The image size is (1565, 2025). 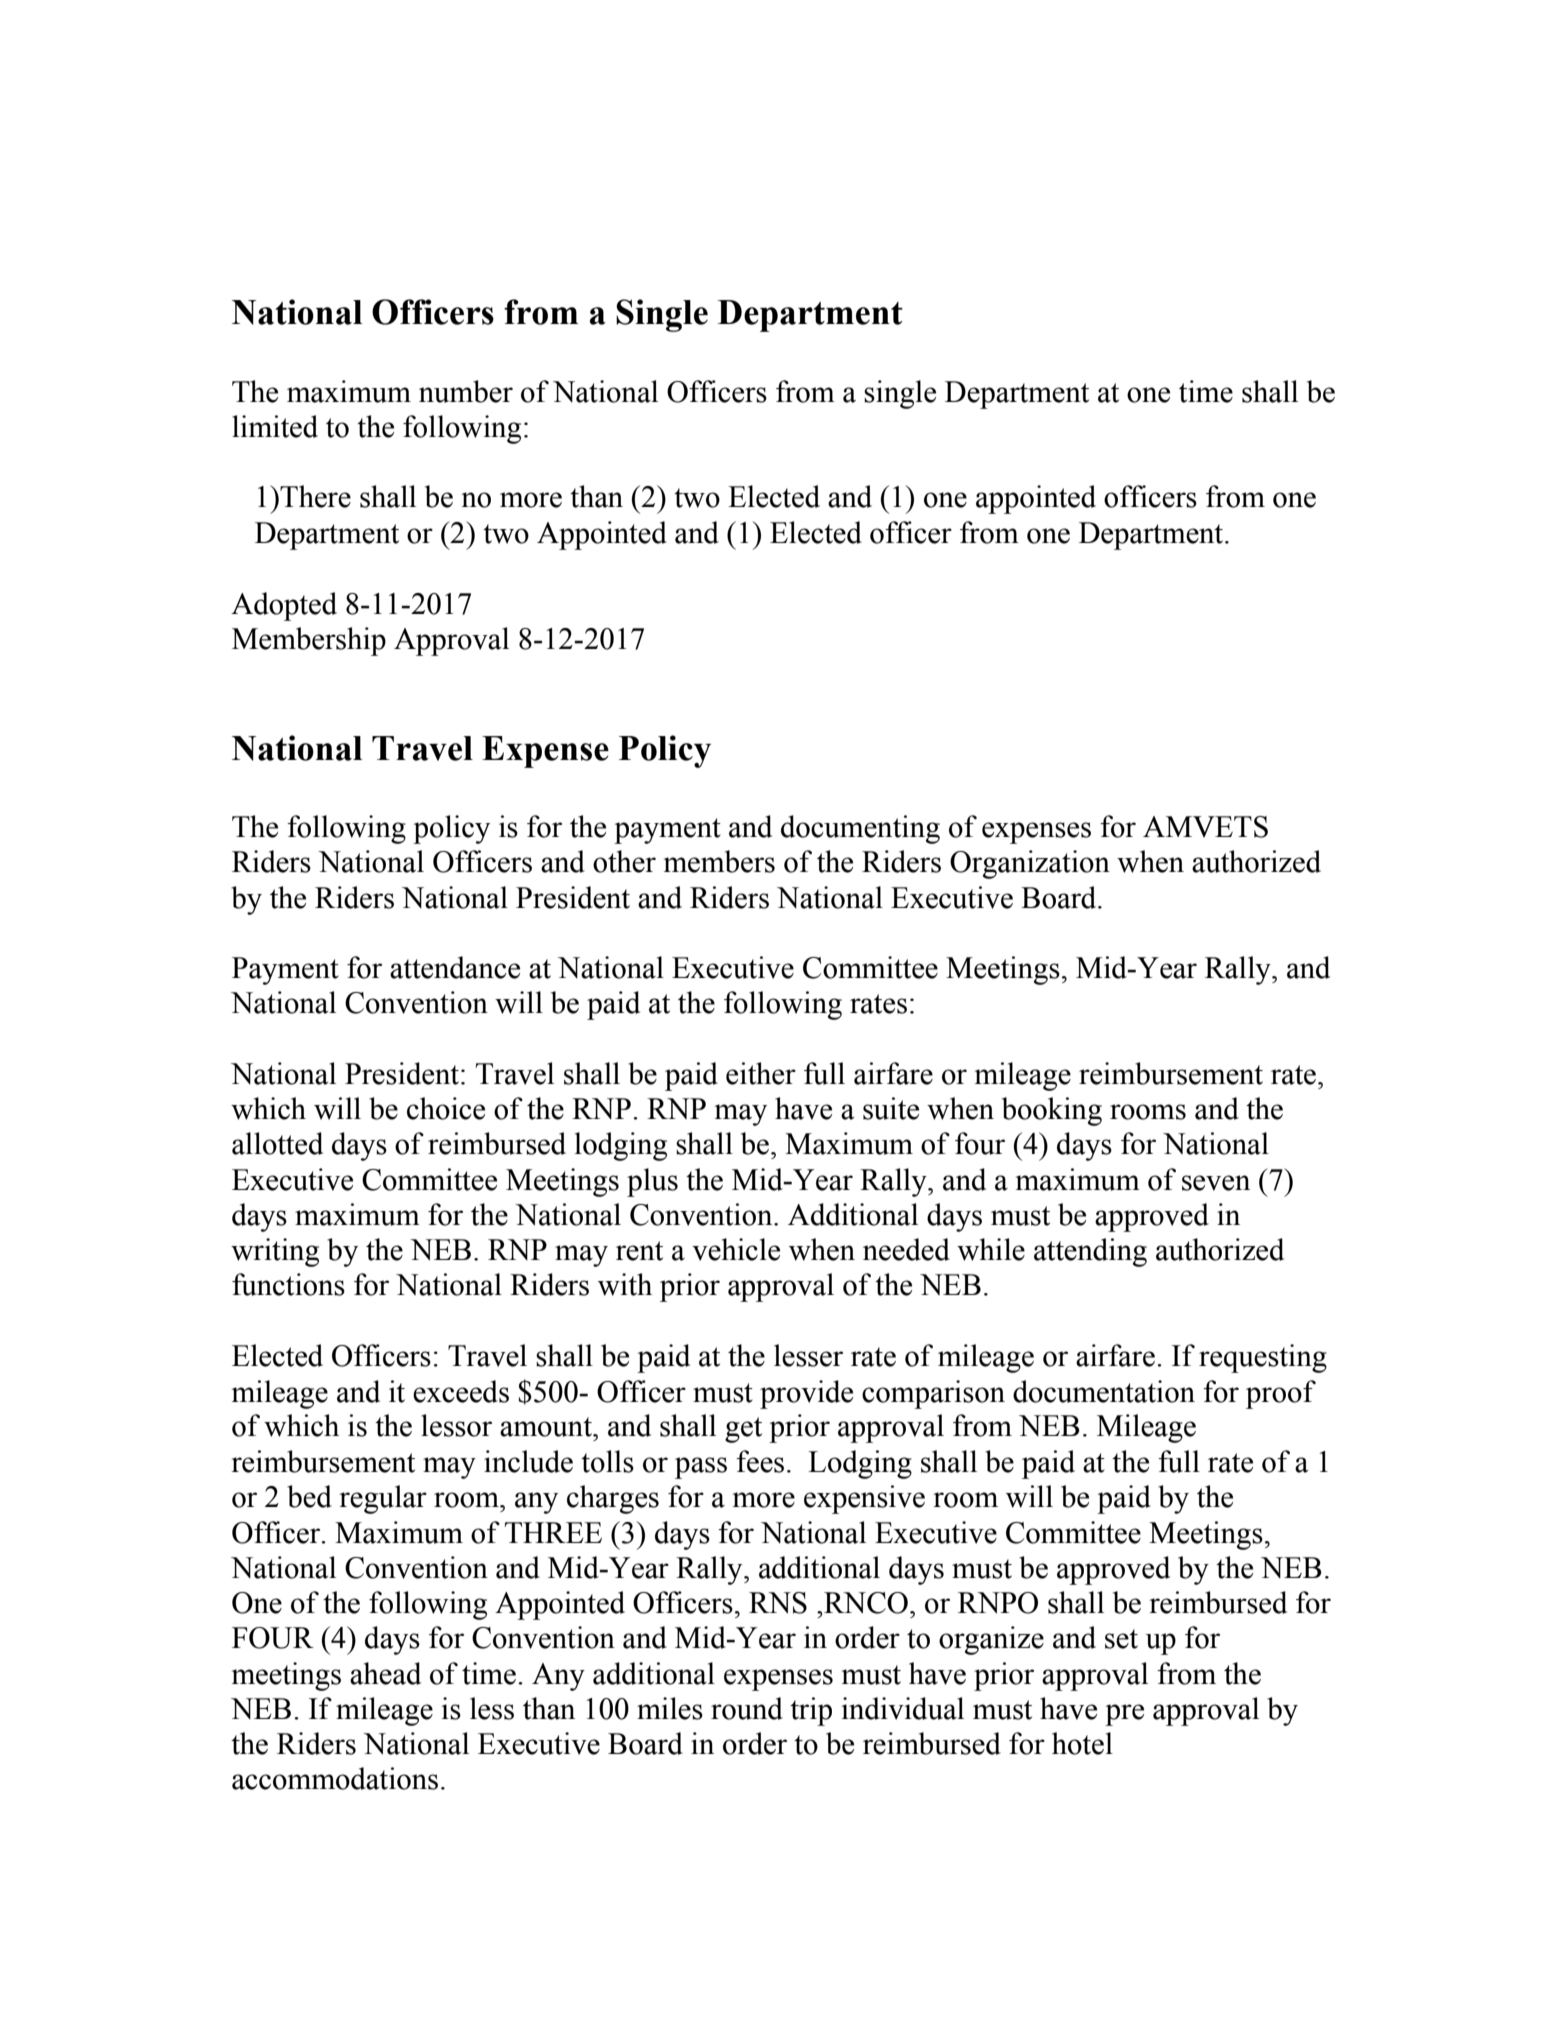 What do you see at coordinates (1052, 1111) in the screenshot?
I see `booking` at bounding box center [1052, 1111].
